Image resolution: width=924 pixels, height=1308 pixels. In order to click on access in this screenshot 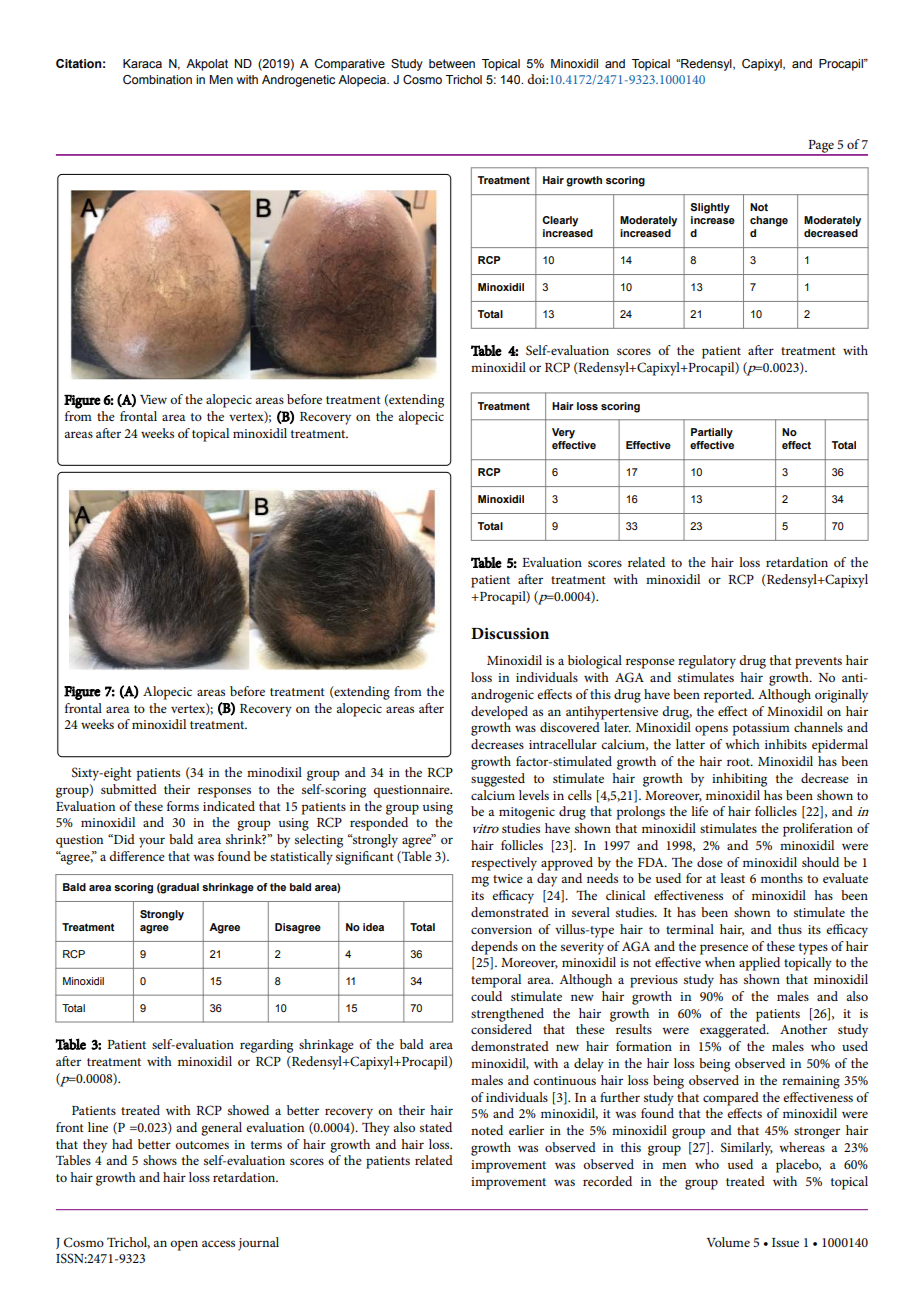, I will do `click(218, 1243)`.
